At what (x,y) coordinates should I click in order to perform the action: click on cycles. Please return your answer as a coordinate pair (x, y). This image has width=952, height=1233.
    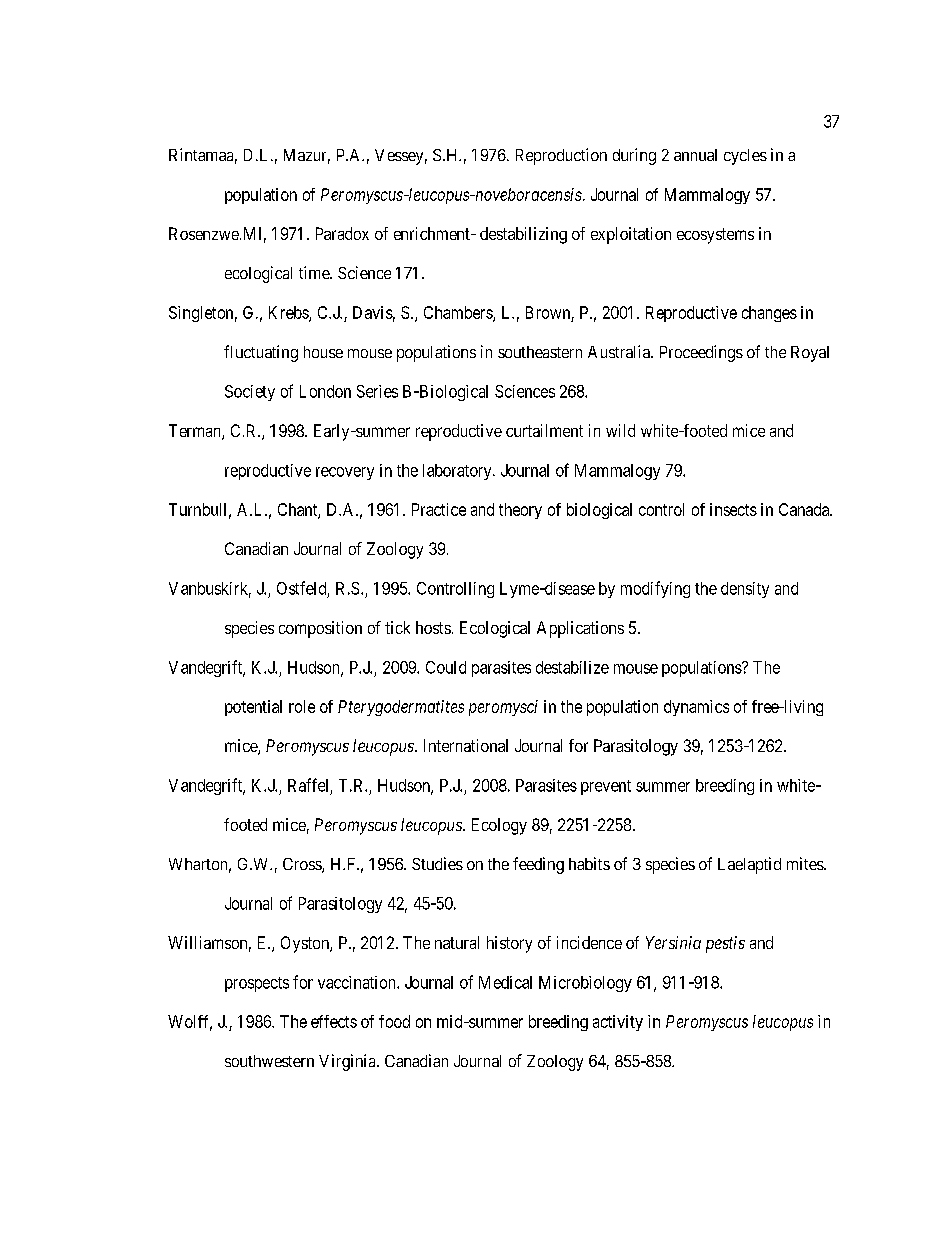
    Looking at the image, I should click on (745, 157).
